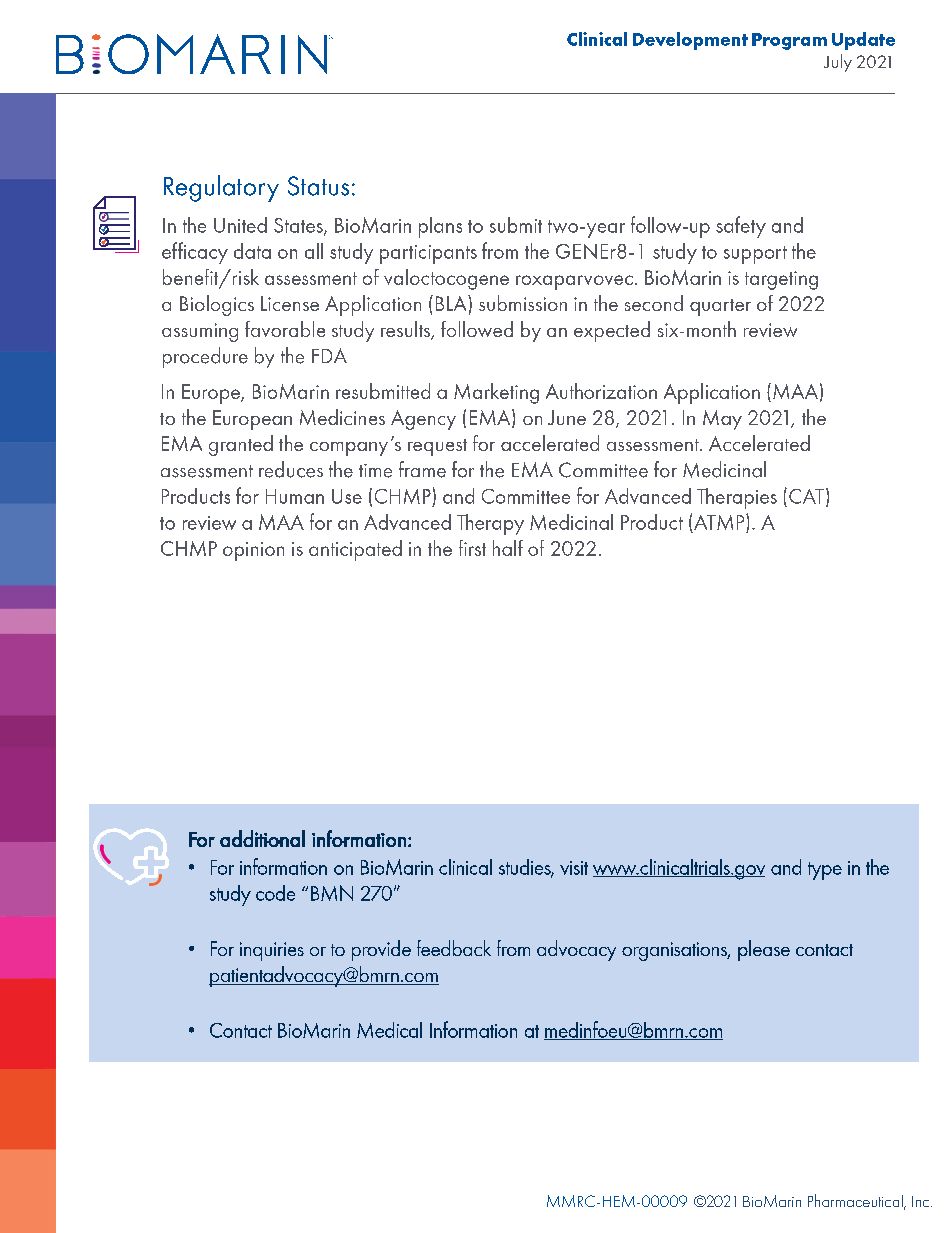  What do you see at coordinates (454, 948) in the screenshot?
I see `feedback` at bounding box center [454, 948].
